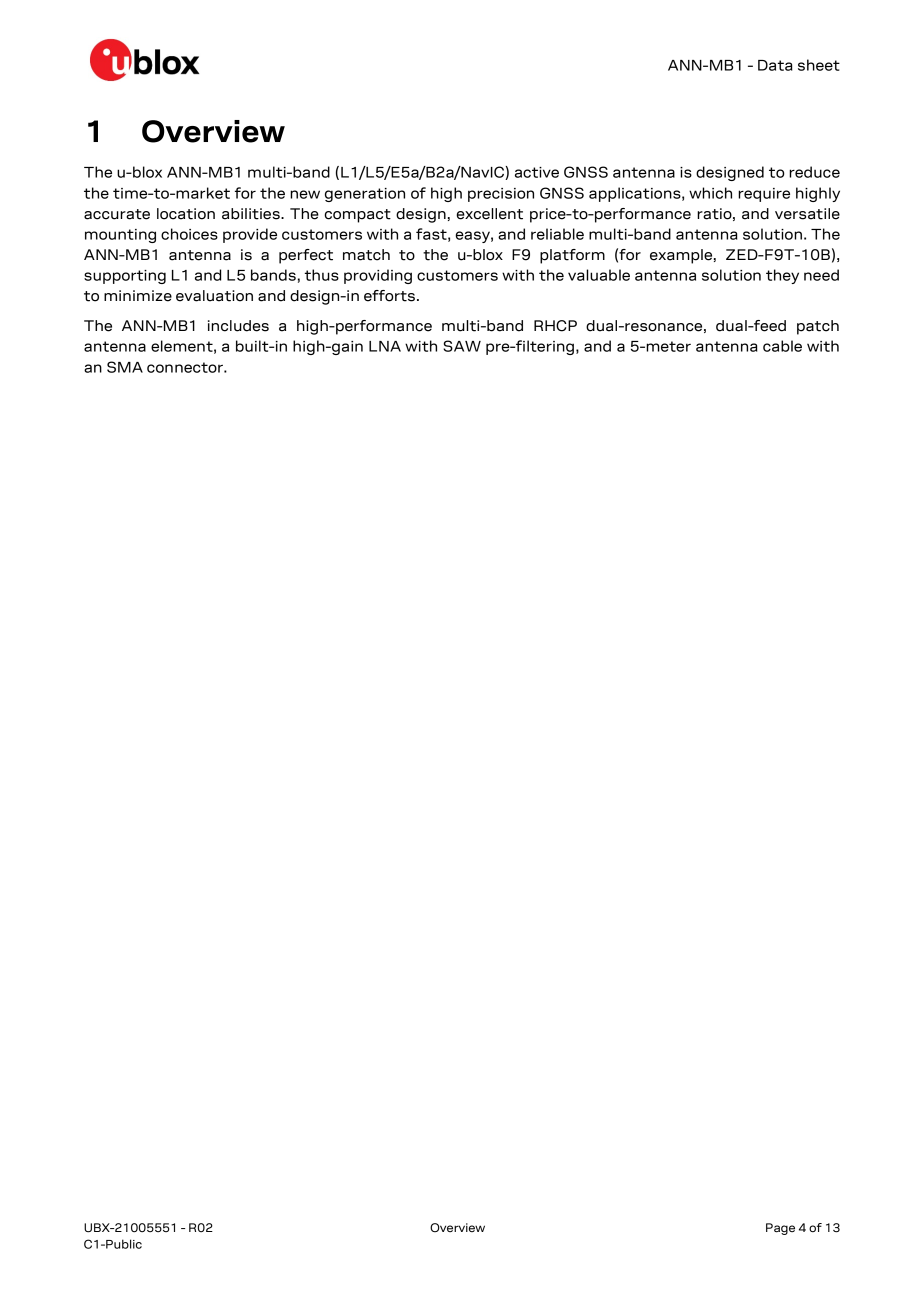 This document has width=924, height=1308. What do you see at coordinates (125, 367) in the document?
I see `SMA` at bounding box center [125, 367].
